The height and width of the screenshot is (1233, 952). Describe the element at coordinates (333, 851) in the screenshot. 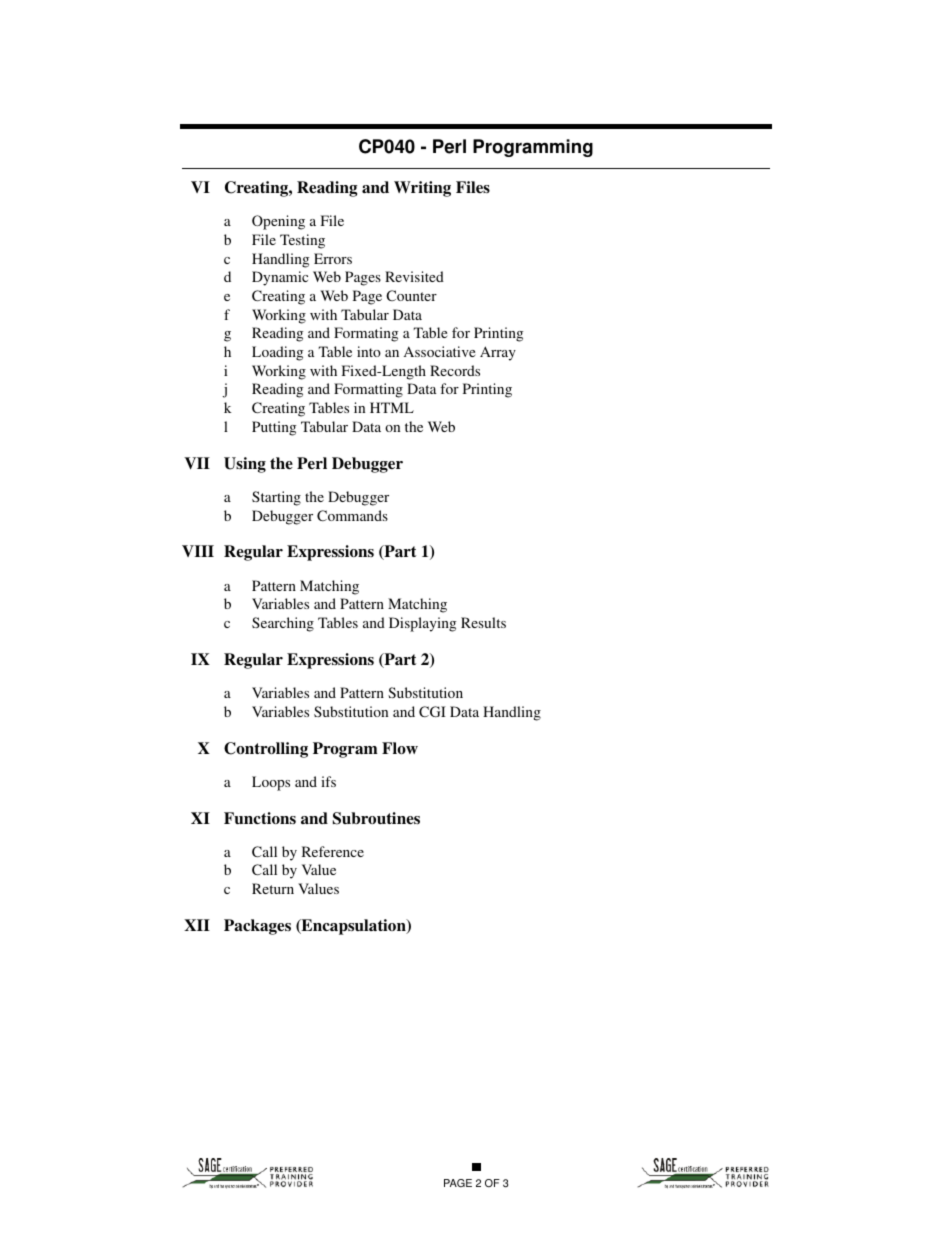

I see `Reference` at that location.
